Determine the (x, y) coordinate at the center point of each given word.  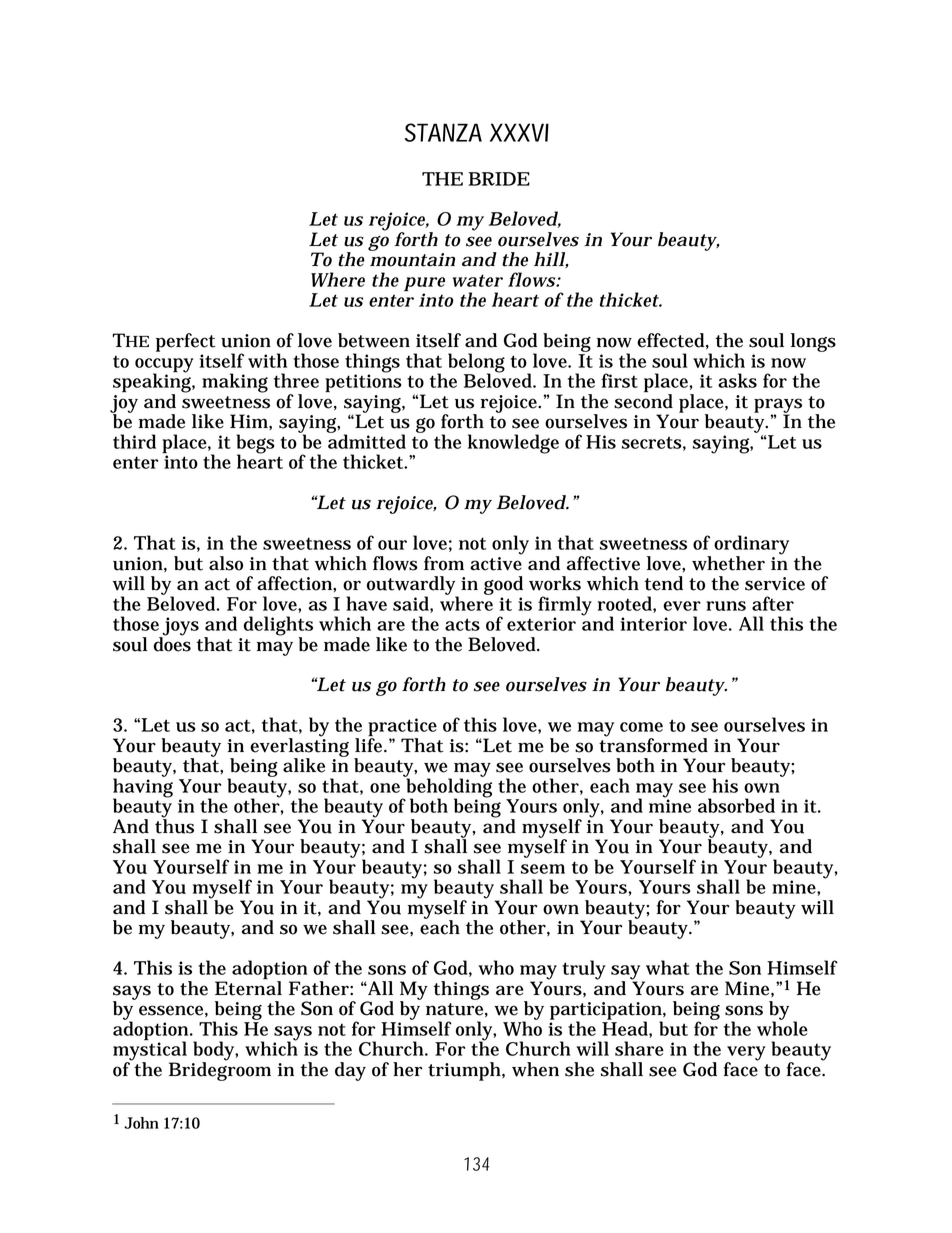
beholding (448, 788)
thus (174, 825)
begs (255, 445)
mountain (412, 260)
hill (550, 260)
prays (778, 406)
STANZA (443, 132)
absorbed (736, 805)
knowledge (513, 444)
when (535, 1069)
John (141, 1123)
